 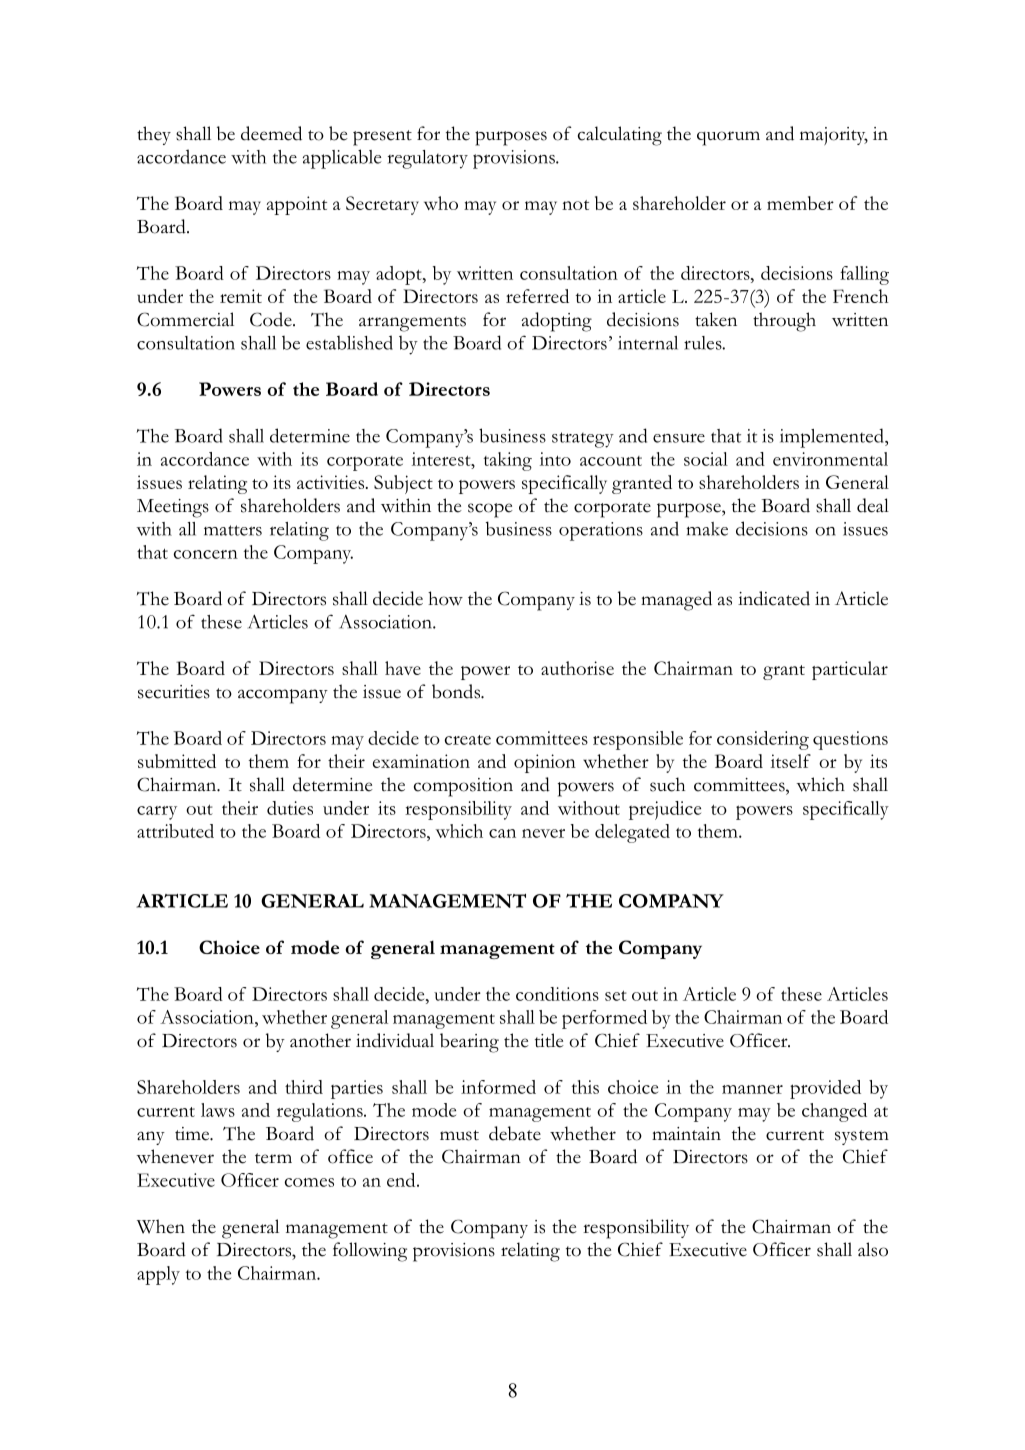 I want to click on taking, so click(x=508, y=461).
